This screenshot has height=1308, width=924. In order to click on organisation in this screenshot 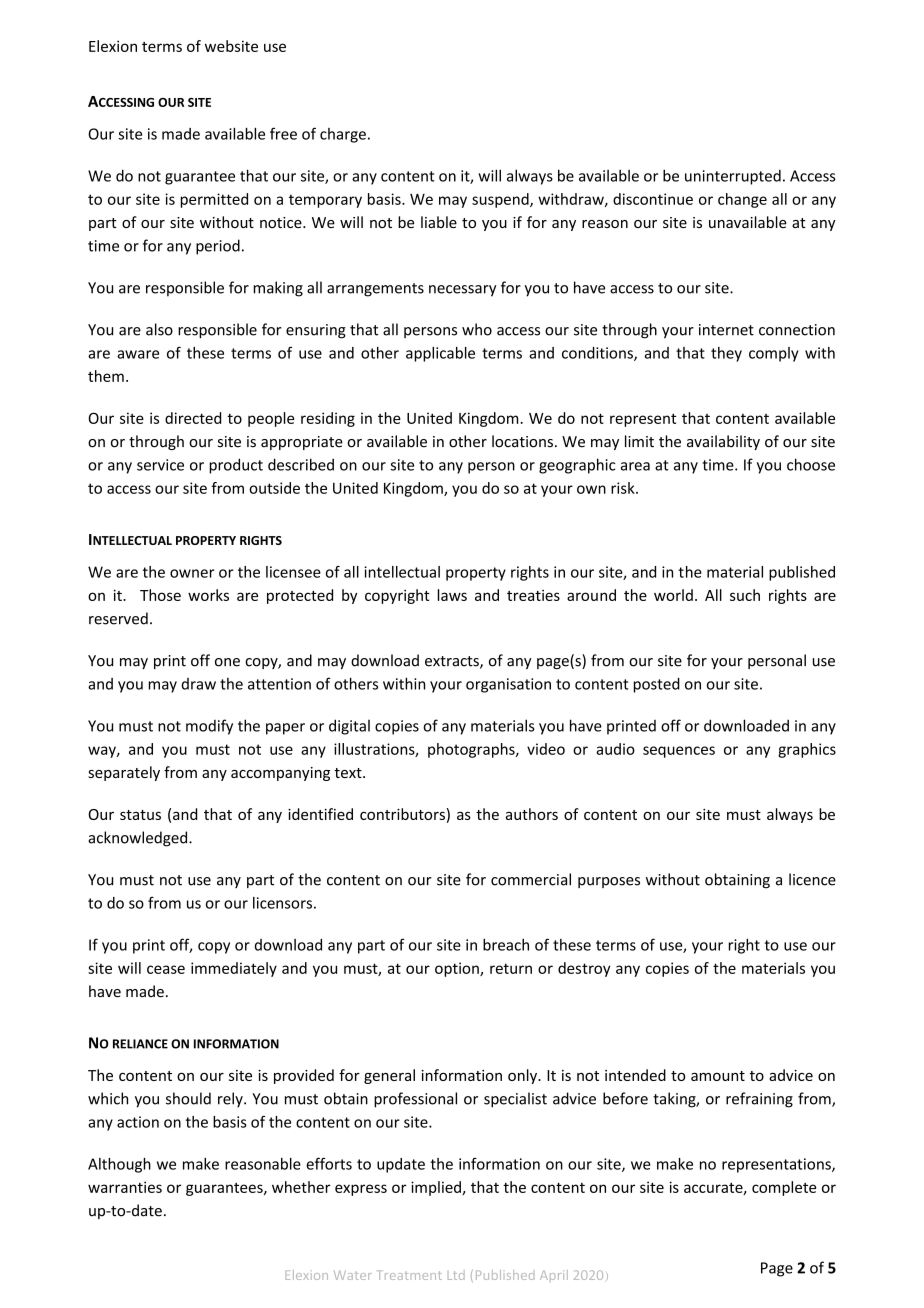, I will do `click(508, 685)`.
